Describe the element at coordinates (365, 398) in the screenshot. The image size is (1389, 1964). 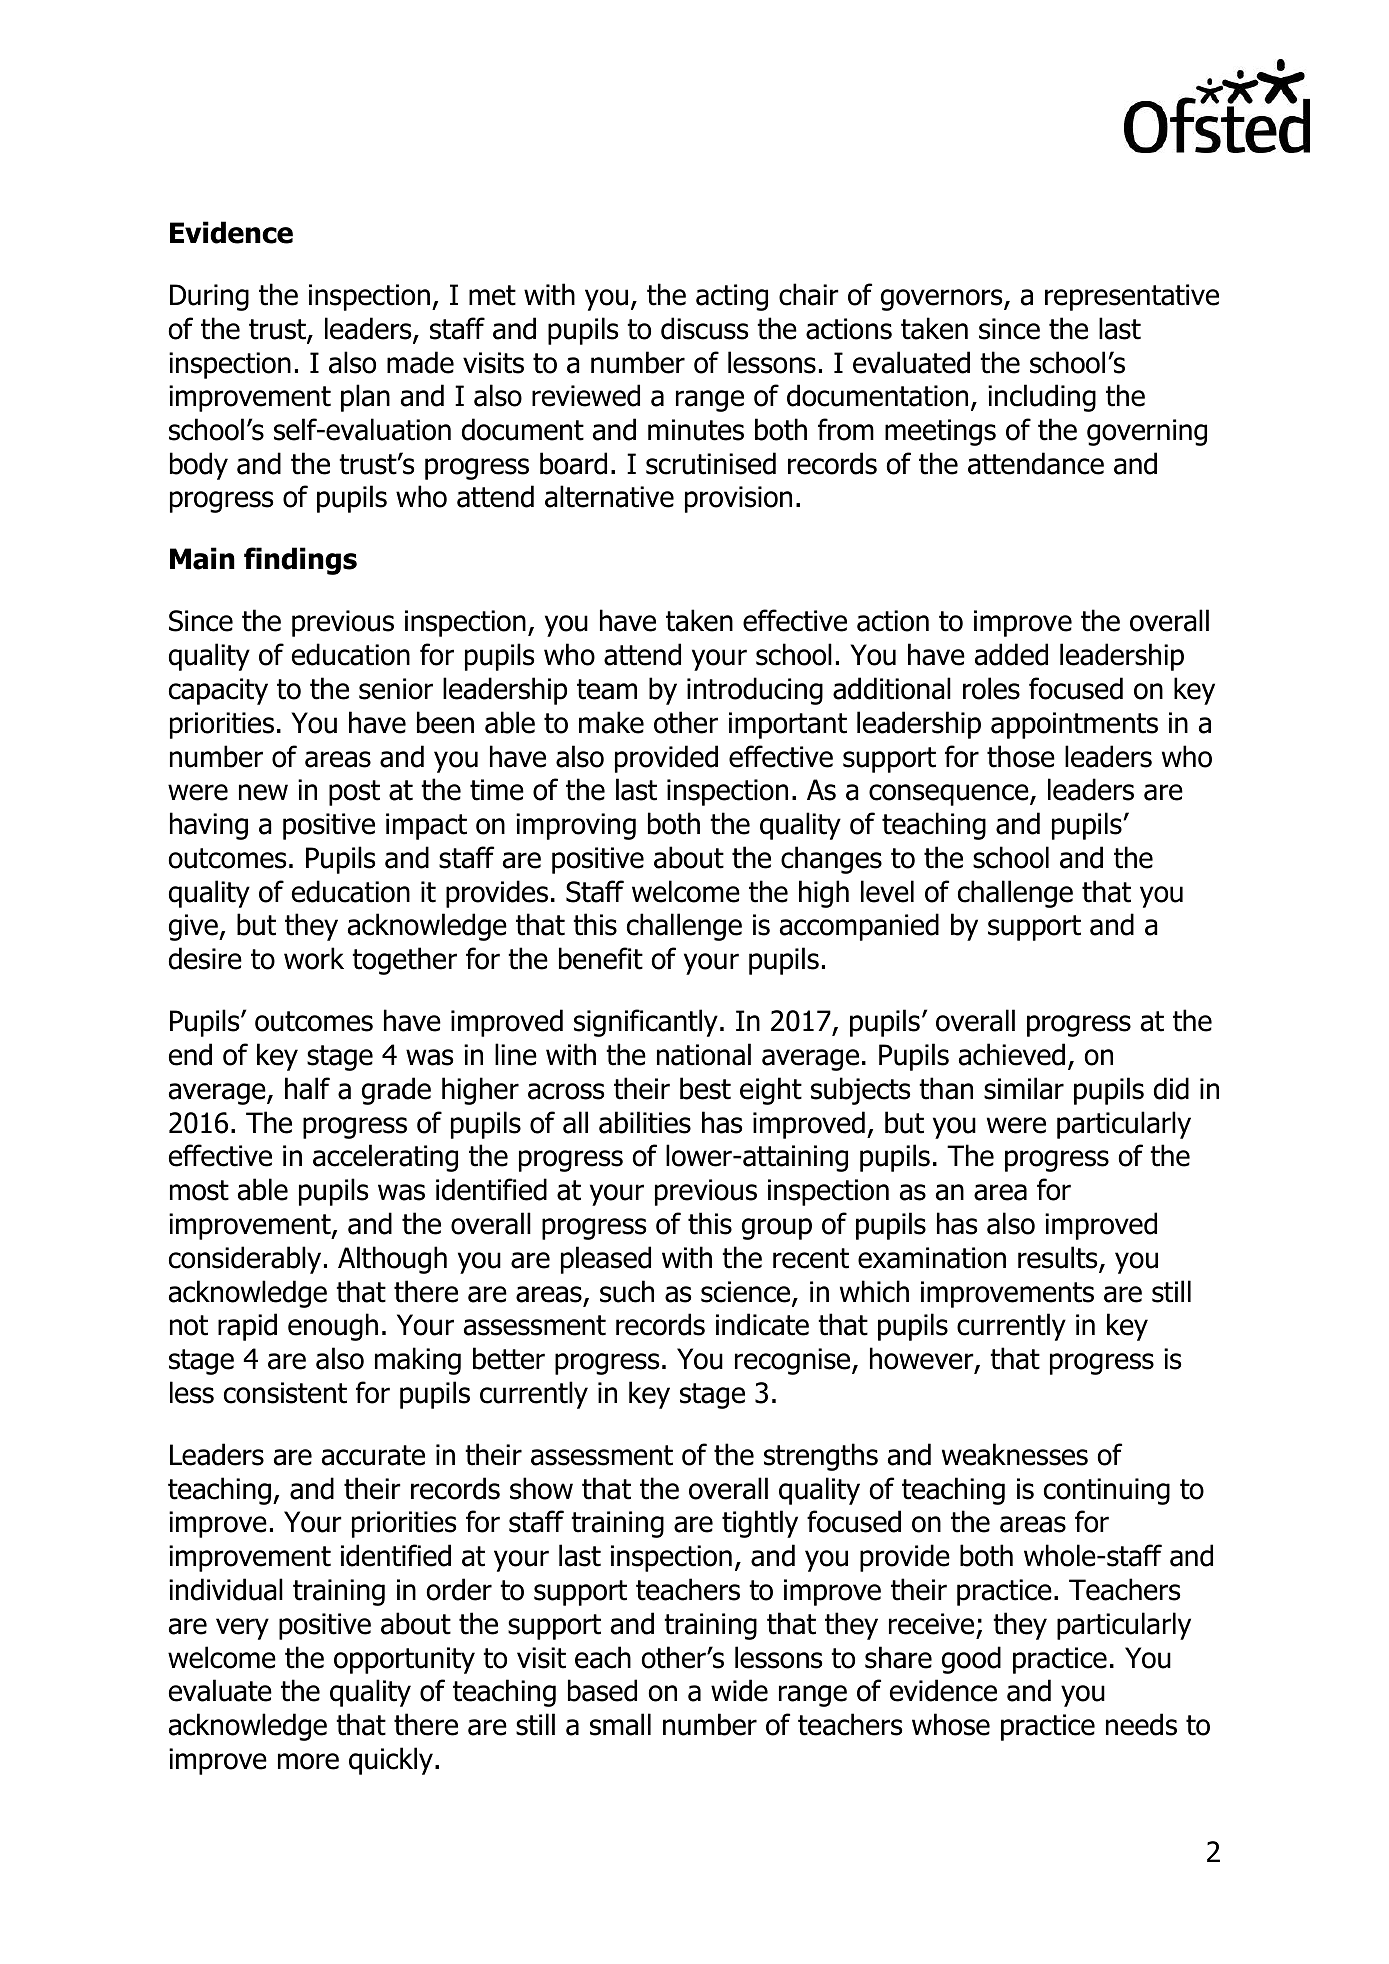
I see `plan` at that location.
